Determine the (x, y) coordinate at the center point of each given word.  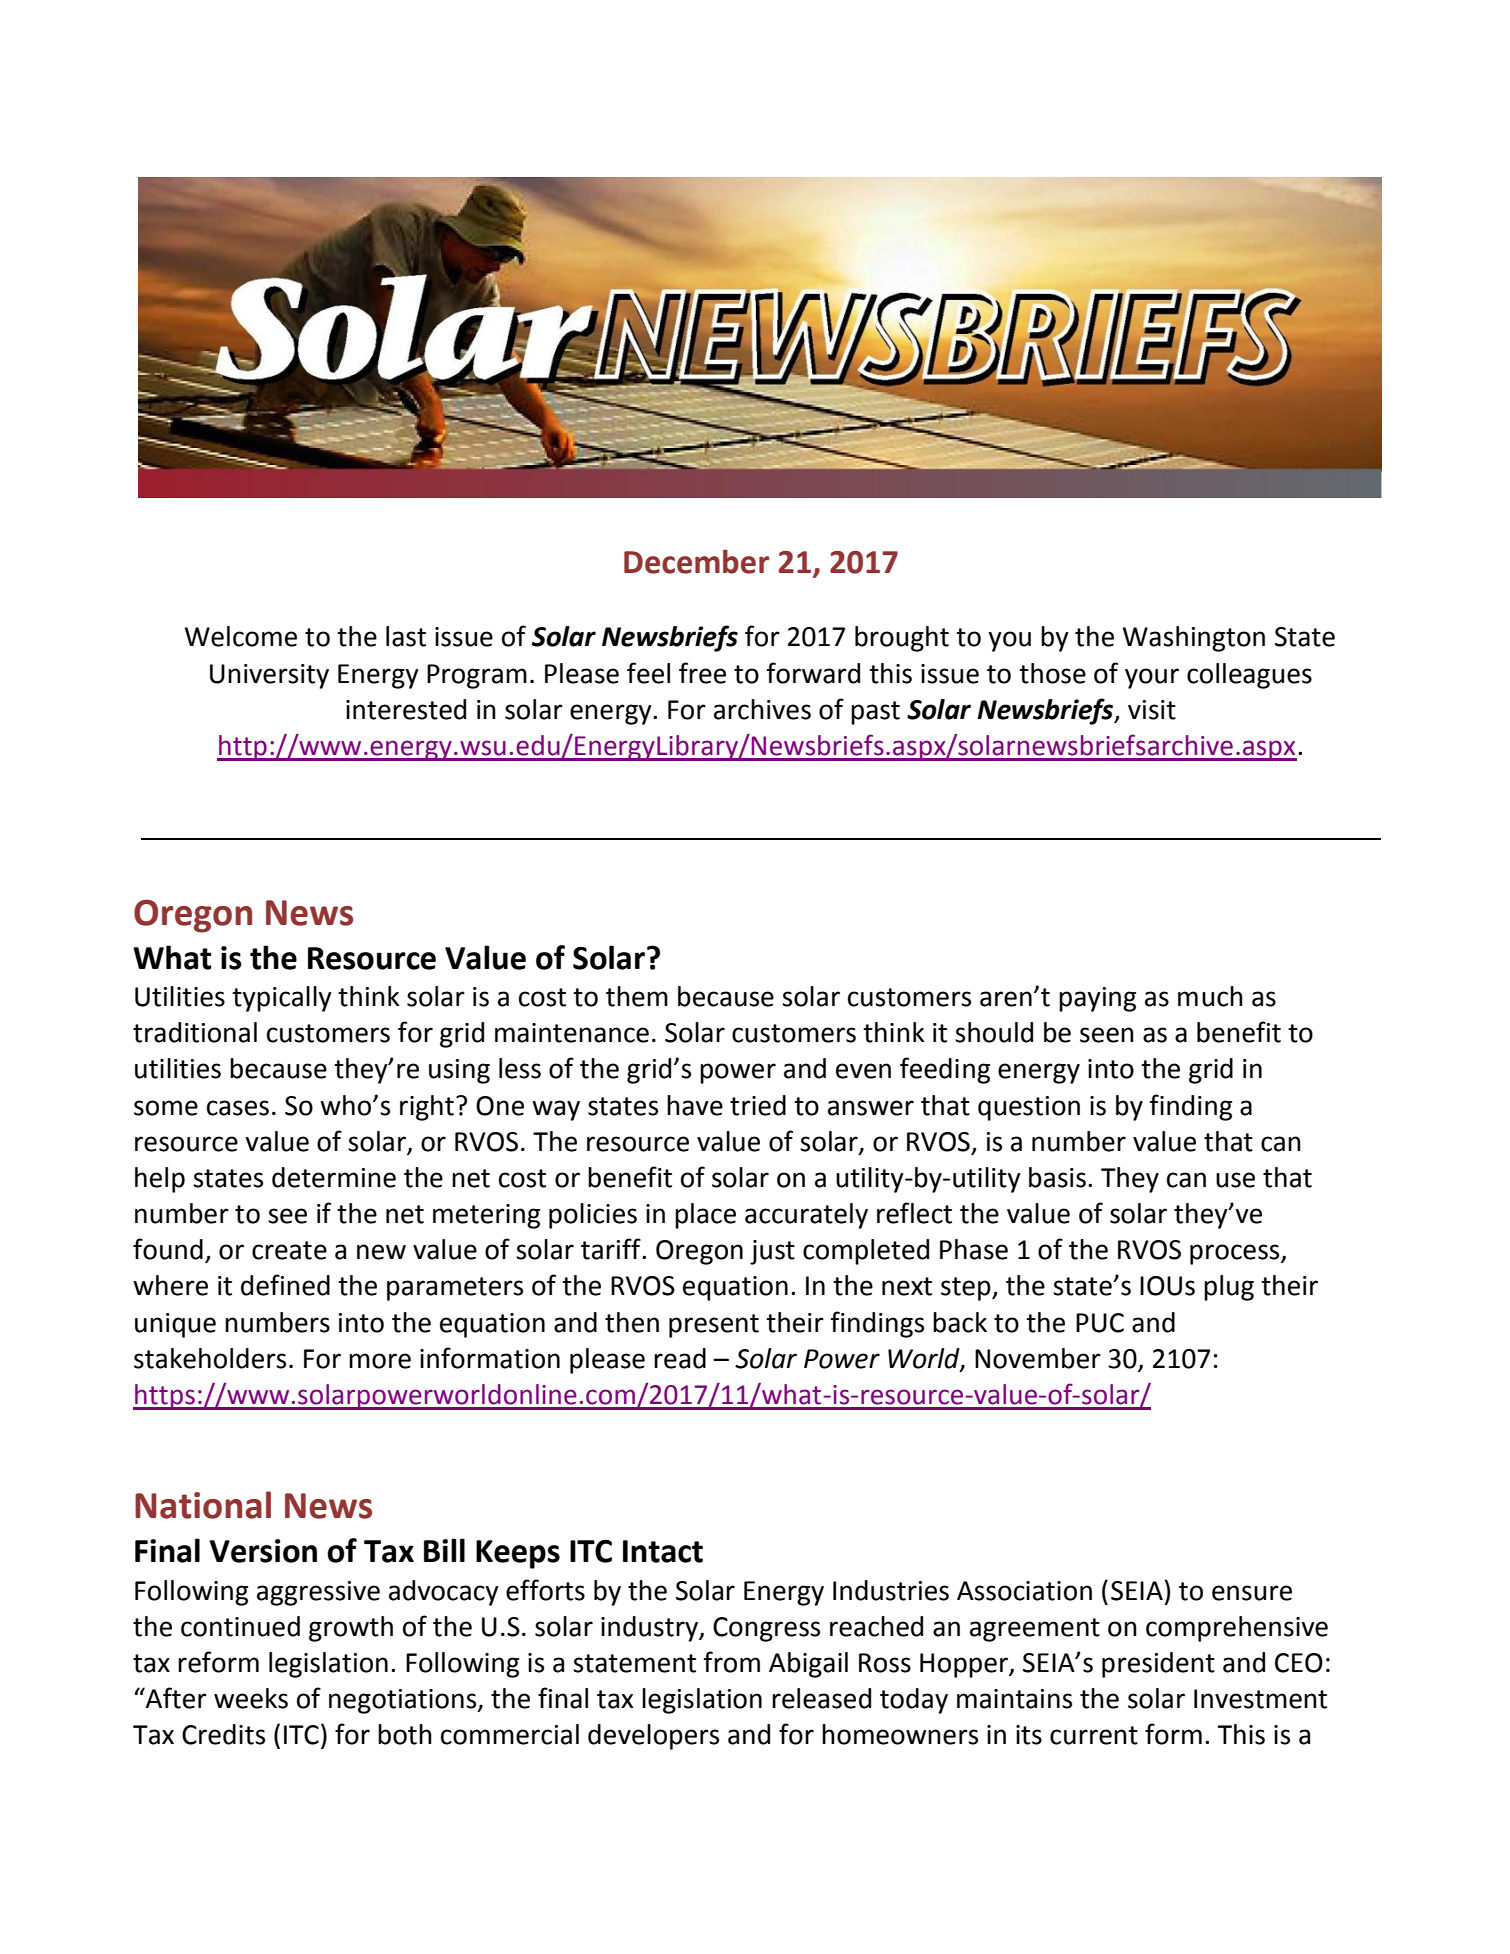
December (696, 561)
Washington (1194, 639)
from (732, 1662)
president (1158, 1665)
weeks (251, 1698)
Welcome (241, 636)
